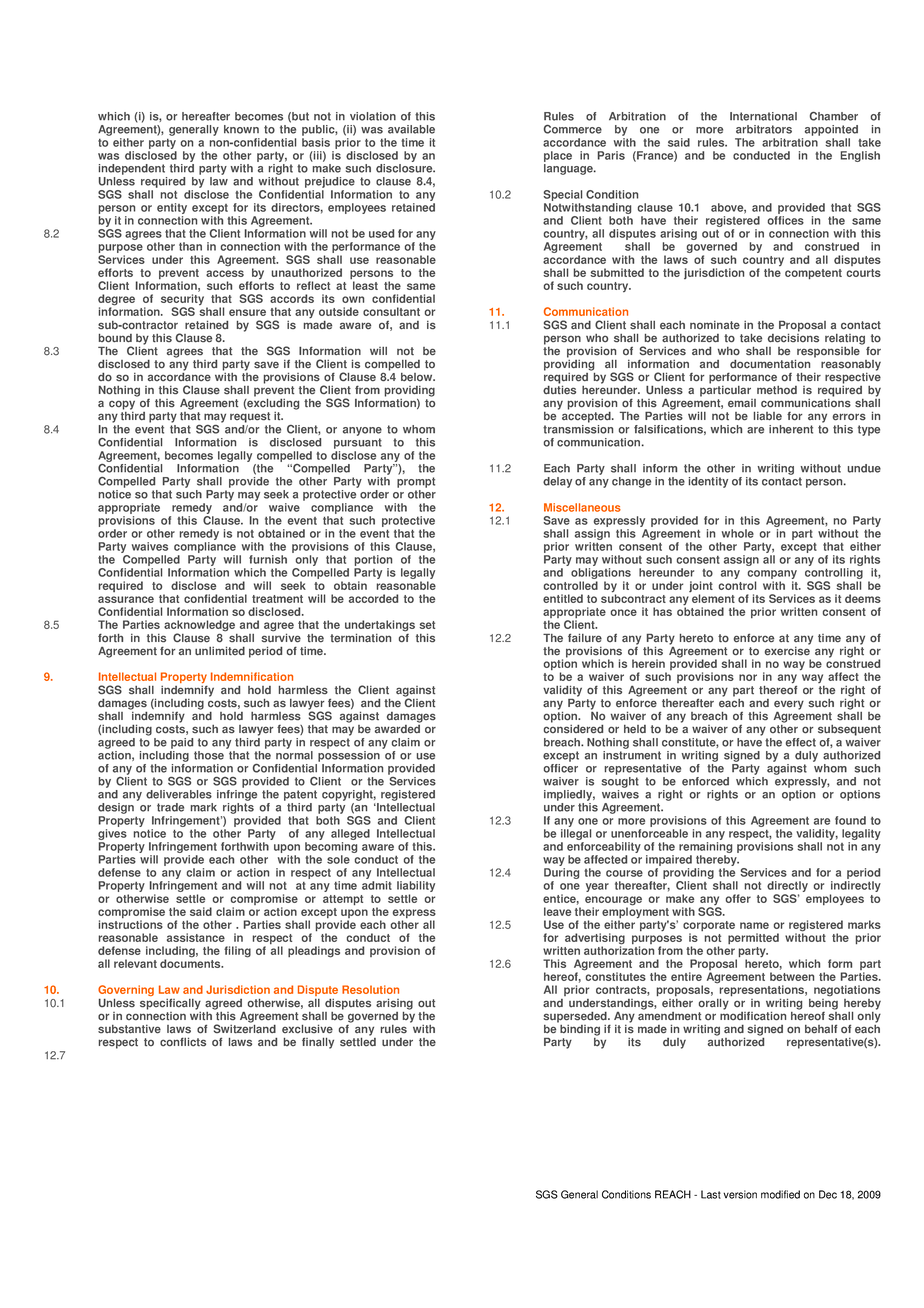 Image resolution: width=924 pixels, height=1308 pixels. I want to click on modified, so click(780, 1194).
